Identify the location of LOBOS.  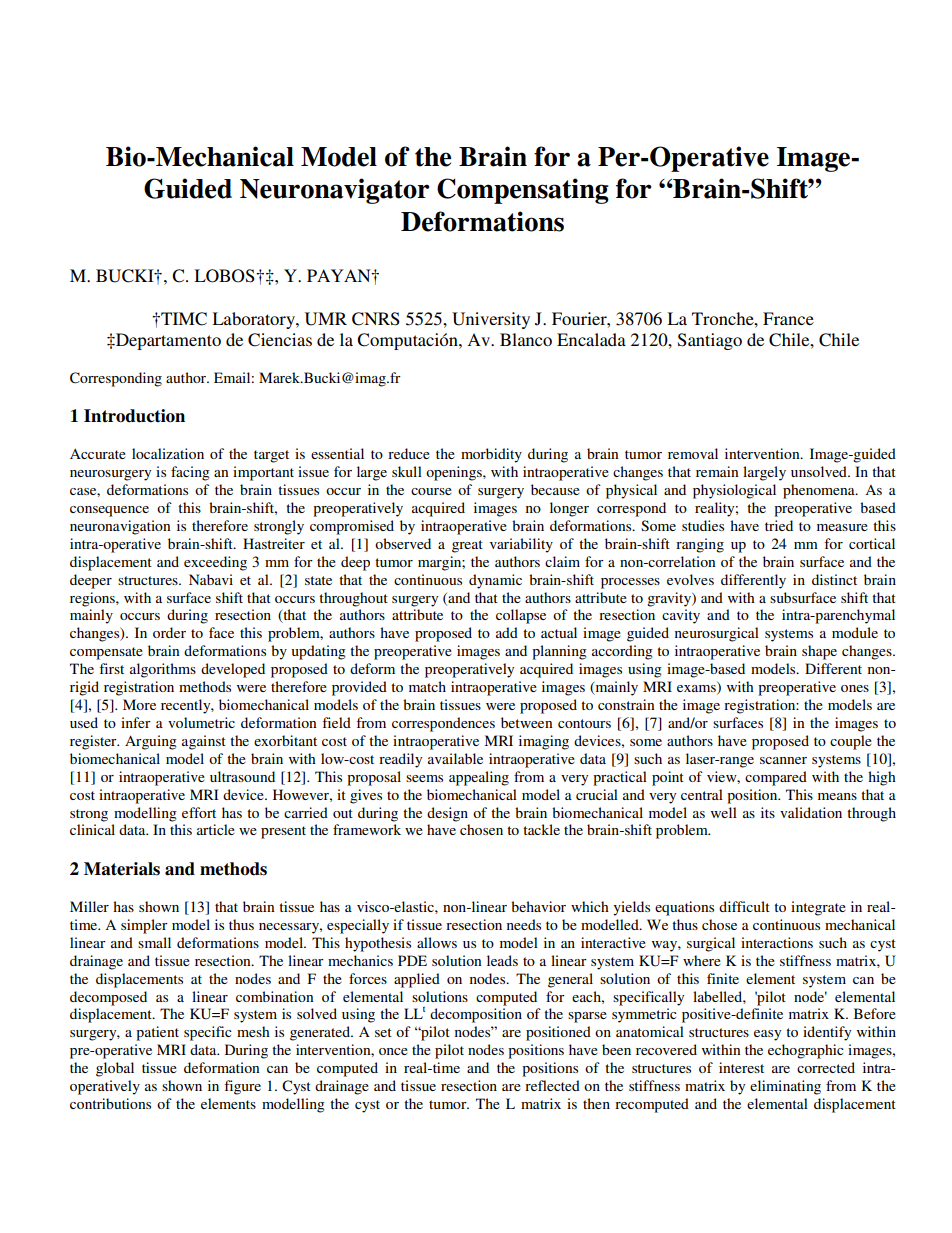
(225, 276).
